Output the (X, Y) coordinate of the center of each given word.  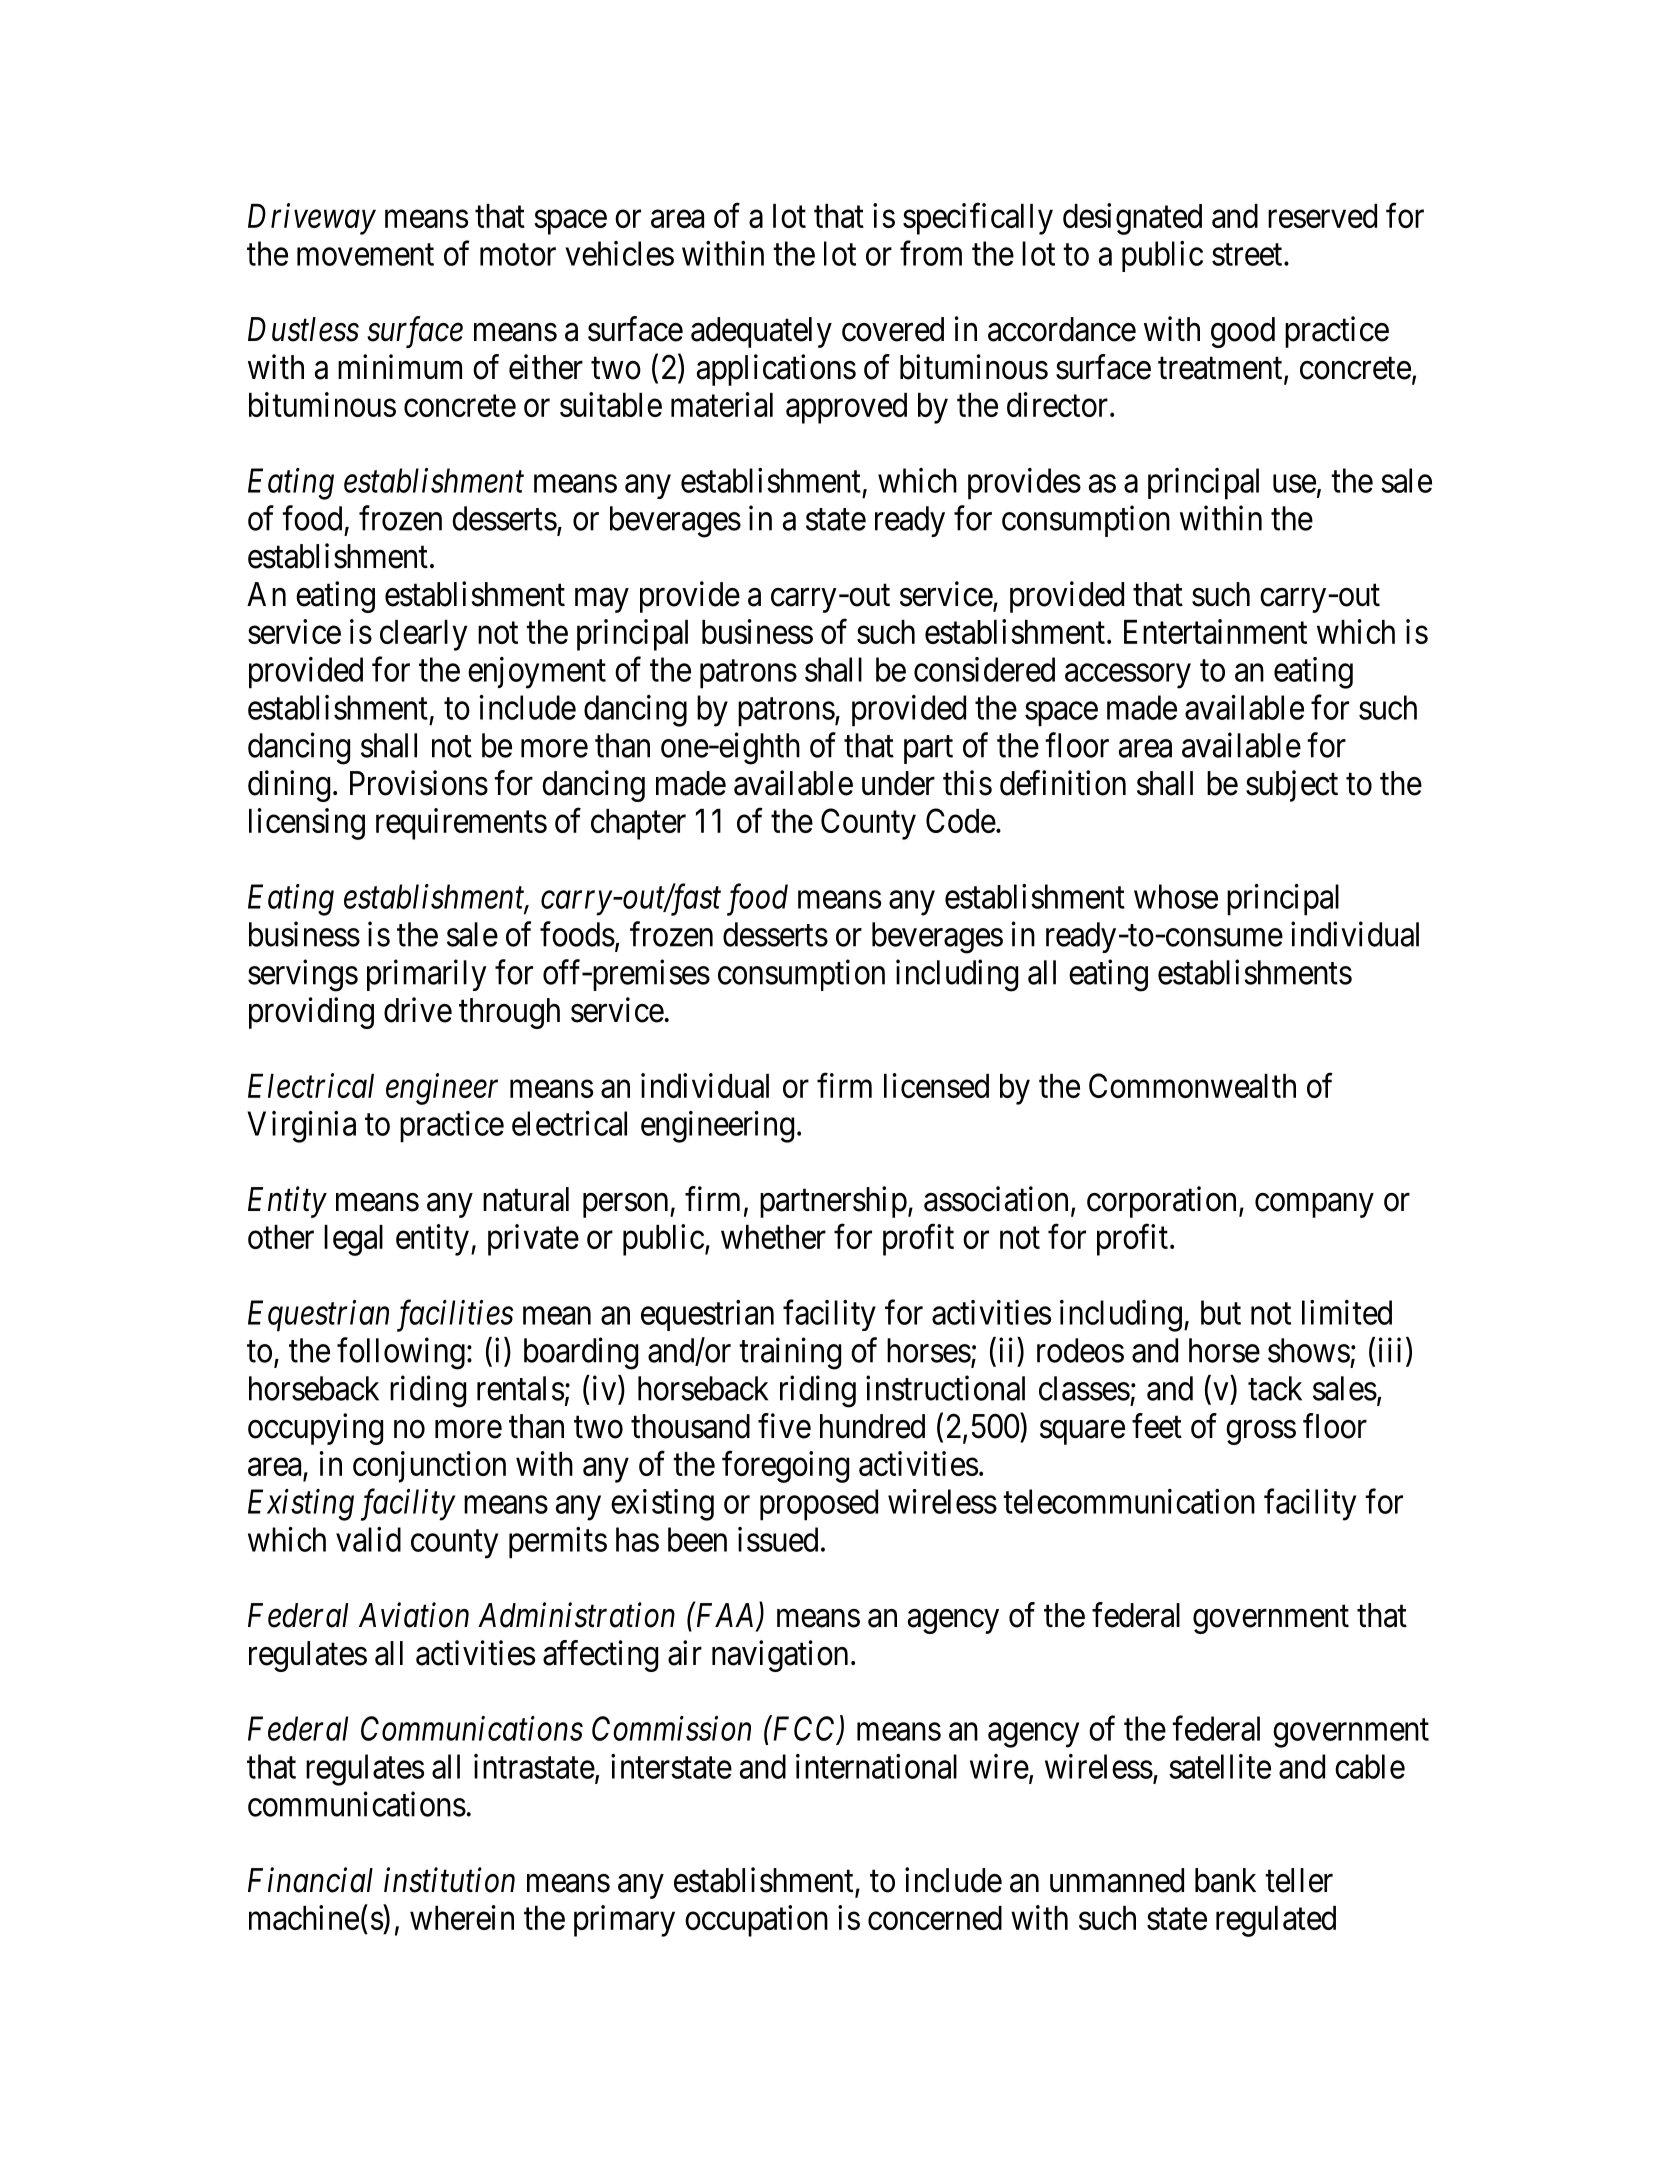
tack (1275, 1388)
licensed (936, 1085)
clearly (423, 635)
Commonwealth (1192, 1085)
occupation (756, 1921)
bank (1225, 1880)
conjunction (429, 1467)
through (509, 1013)
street (1248, 255)
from (931, 253)
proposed (819, 1505)
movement (365, 255)
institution (449, 1880)
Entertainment (1215, 631)
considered (984, 669)
